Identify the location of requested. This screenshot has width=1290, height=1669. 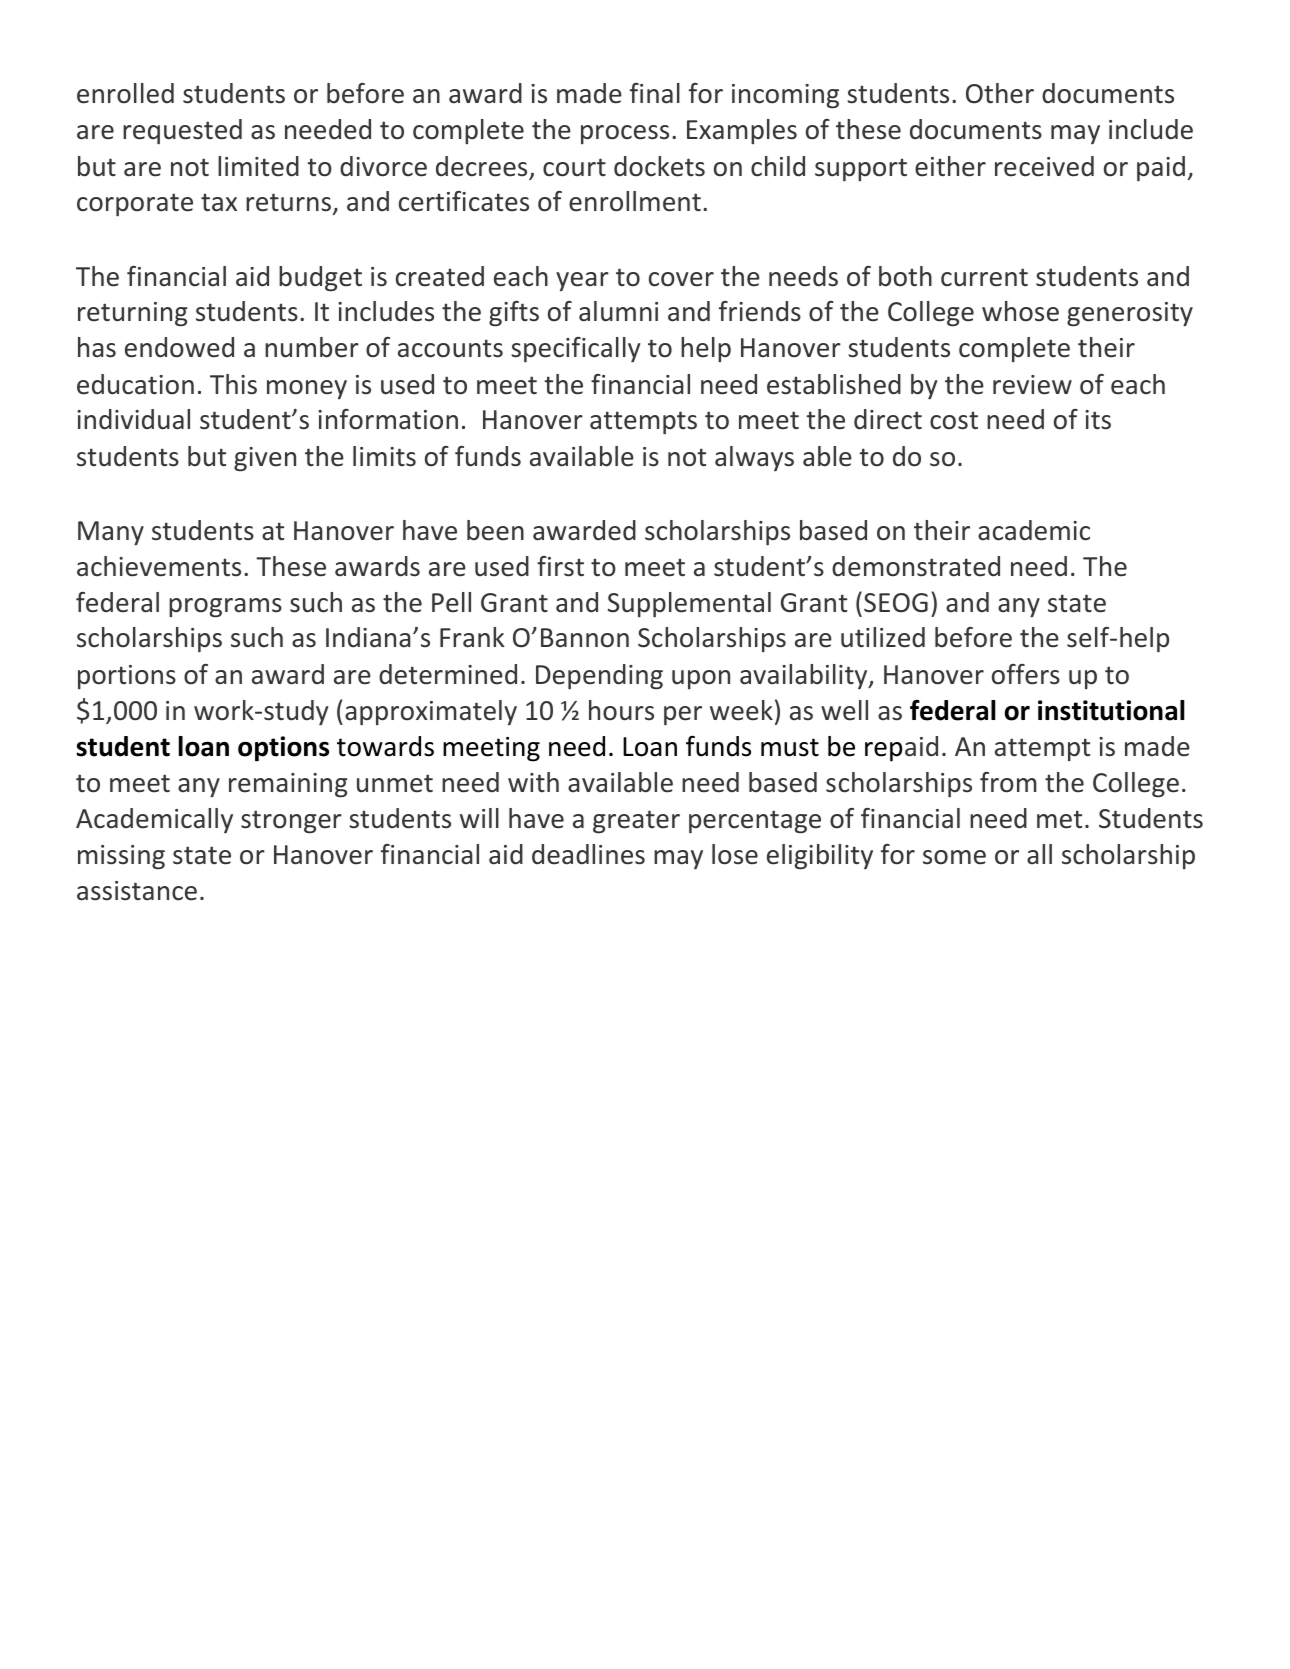
(182, 132).
